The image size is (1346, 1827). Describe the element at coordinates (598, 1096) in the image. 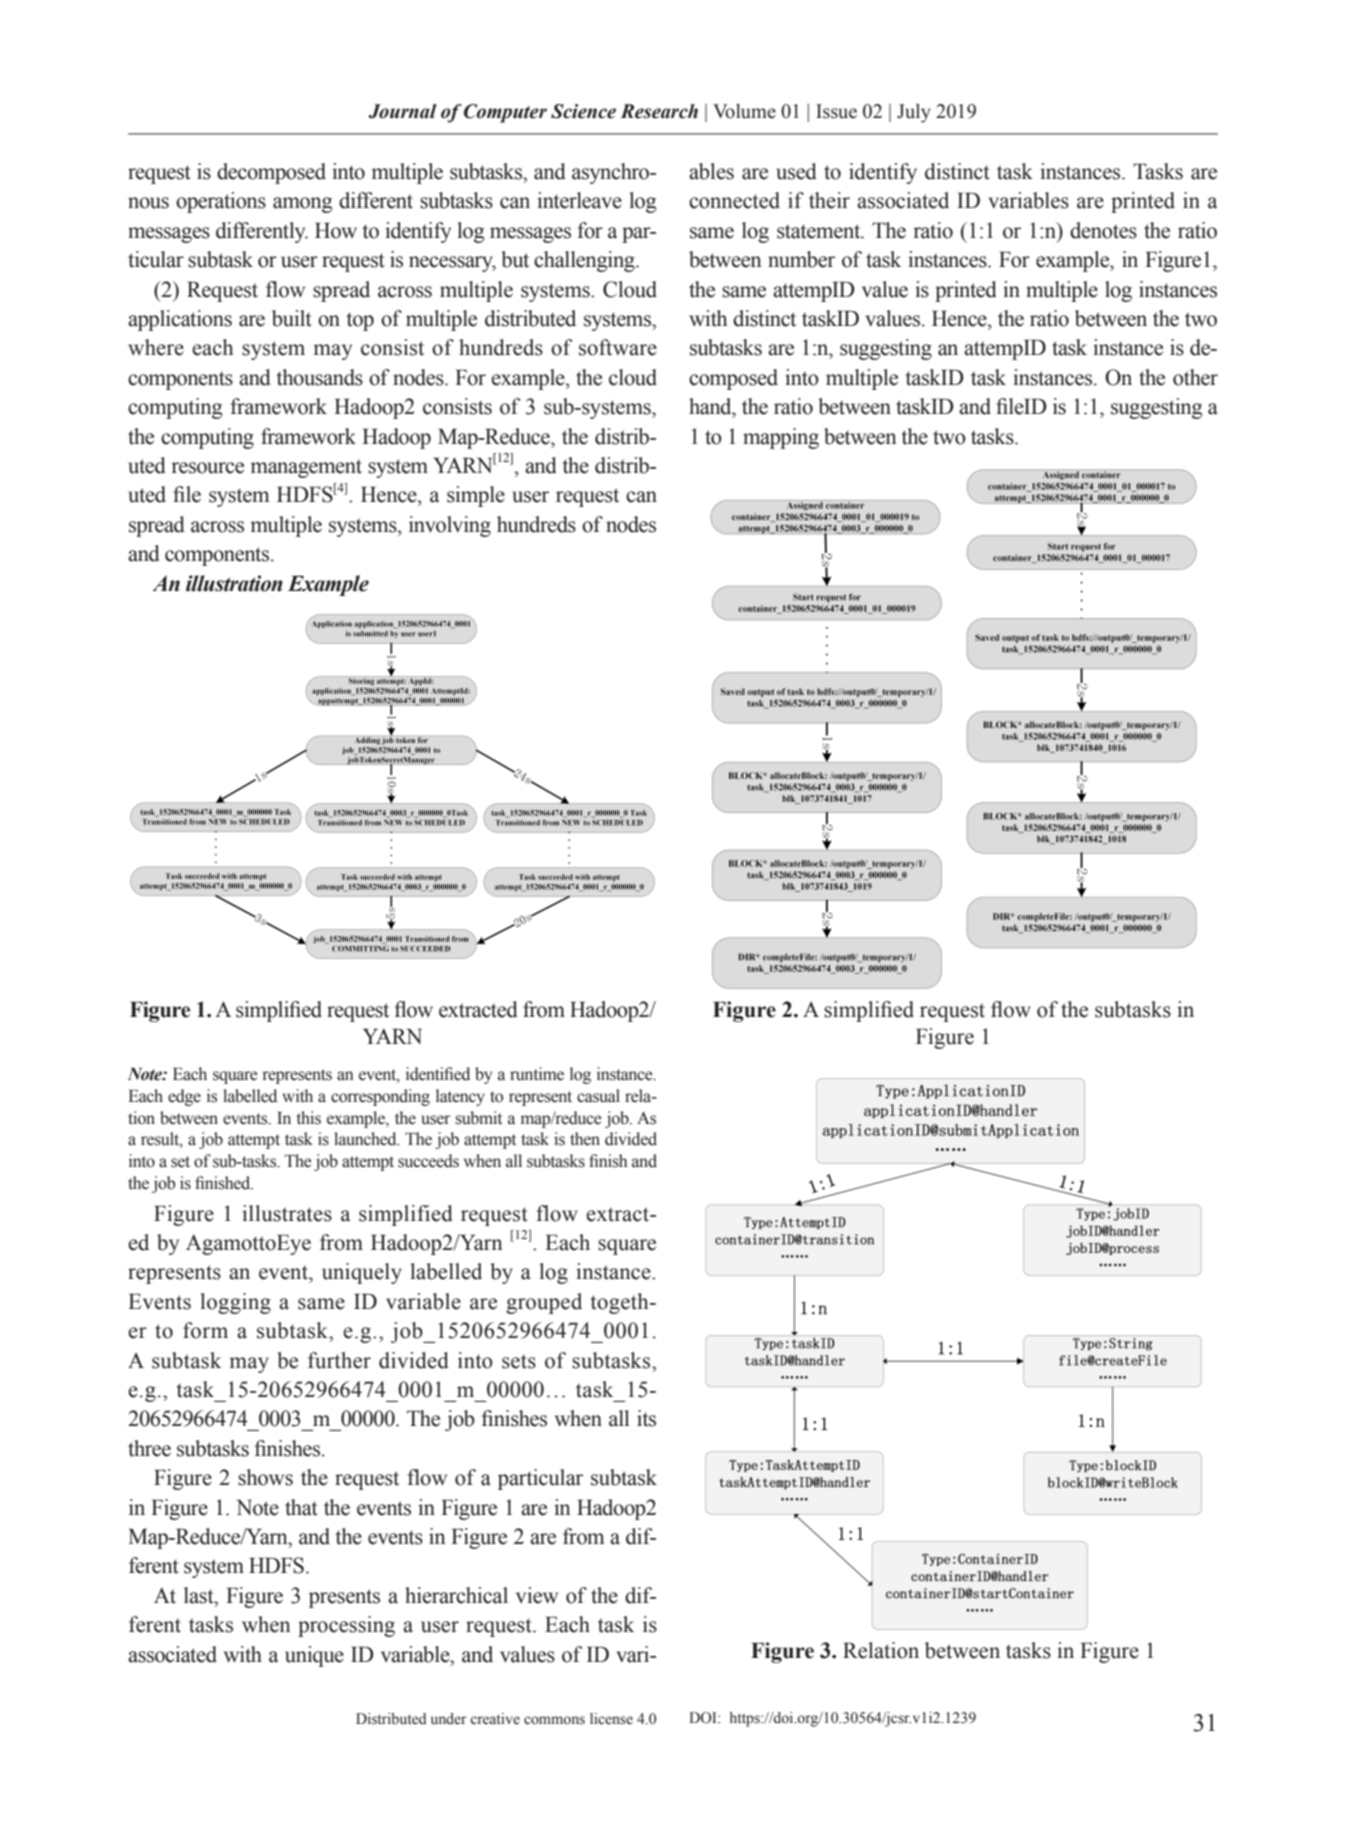

I see `casual` at that location.
